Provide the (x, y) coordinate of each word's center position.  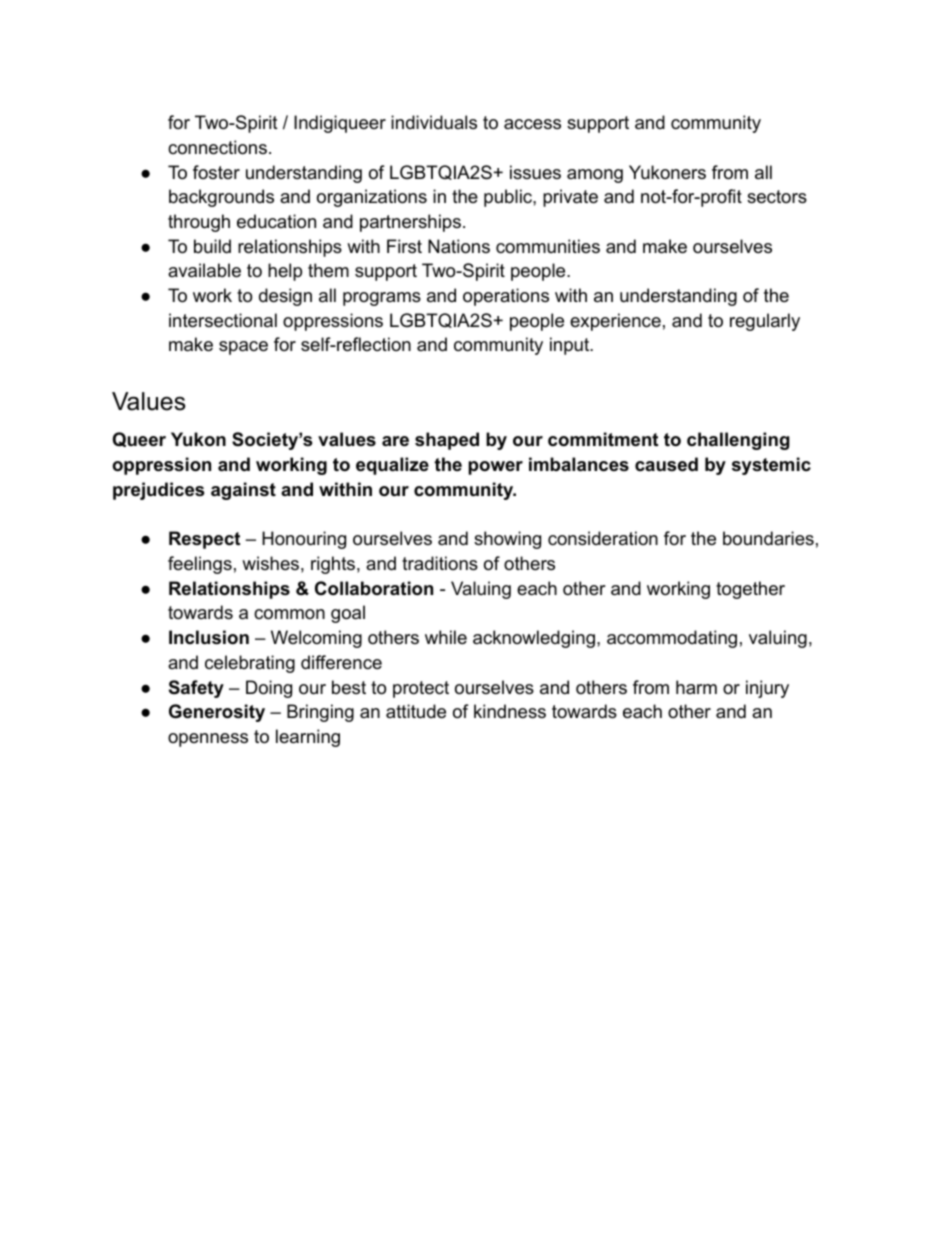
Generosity (217, 713)
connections (217, 147)
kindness (510, 711)
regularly (765, 322)
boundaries (768, 538)
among (595, 176)
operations (506, 297)
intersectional (223, 320)
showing (507, 540)
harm (696, 687)
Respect (204, 540)
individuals (434, 122)
